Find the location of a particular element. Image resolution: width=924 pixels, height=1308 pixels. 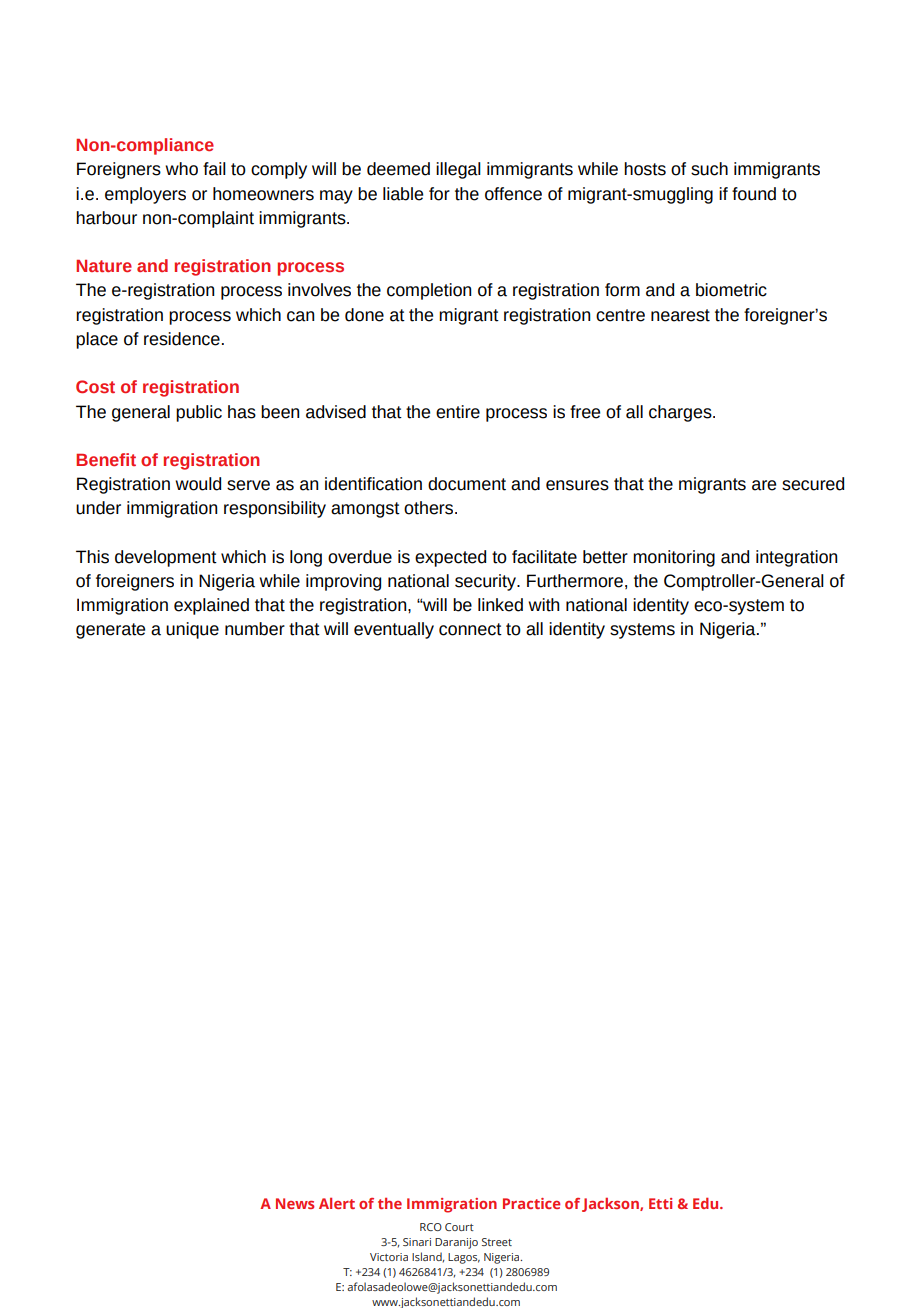

illegal is located at coordinates (458, 170).
